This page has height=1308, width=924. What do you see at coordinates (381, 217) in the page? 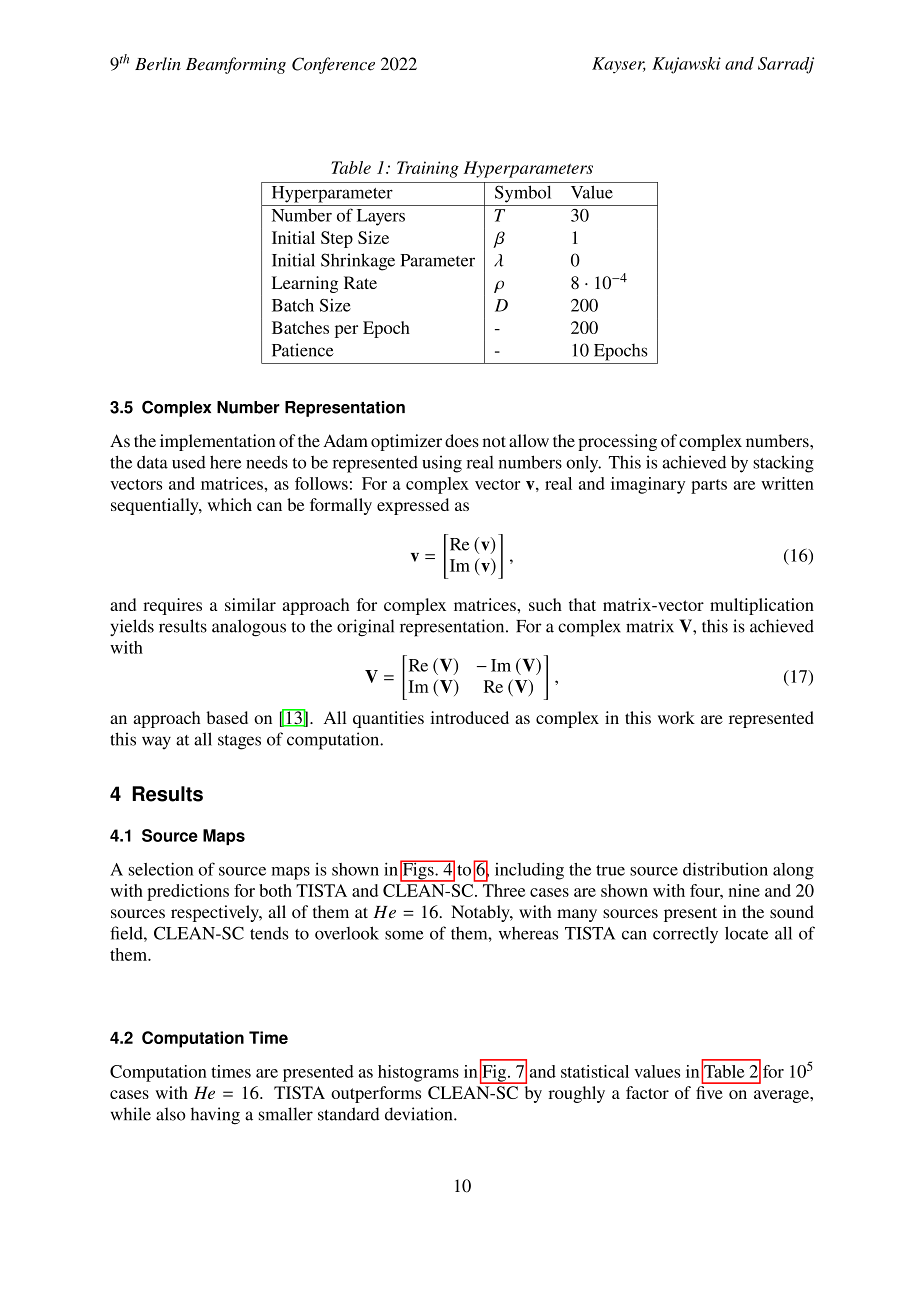
I see `Layers` at bounding box center [381, 217].
